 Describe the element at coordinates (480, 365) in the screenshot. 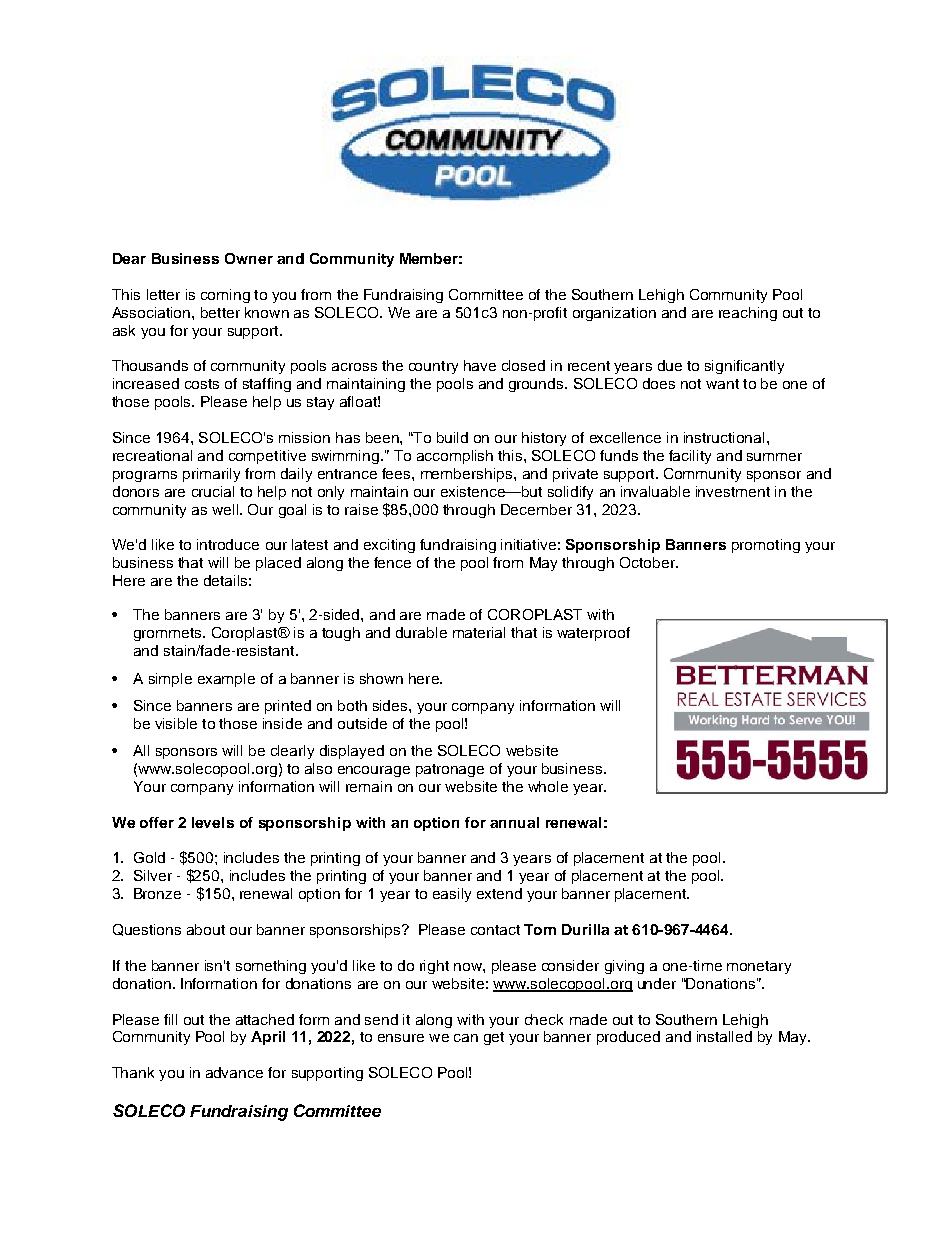

I see `have` at that location.
